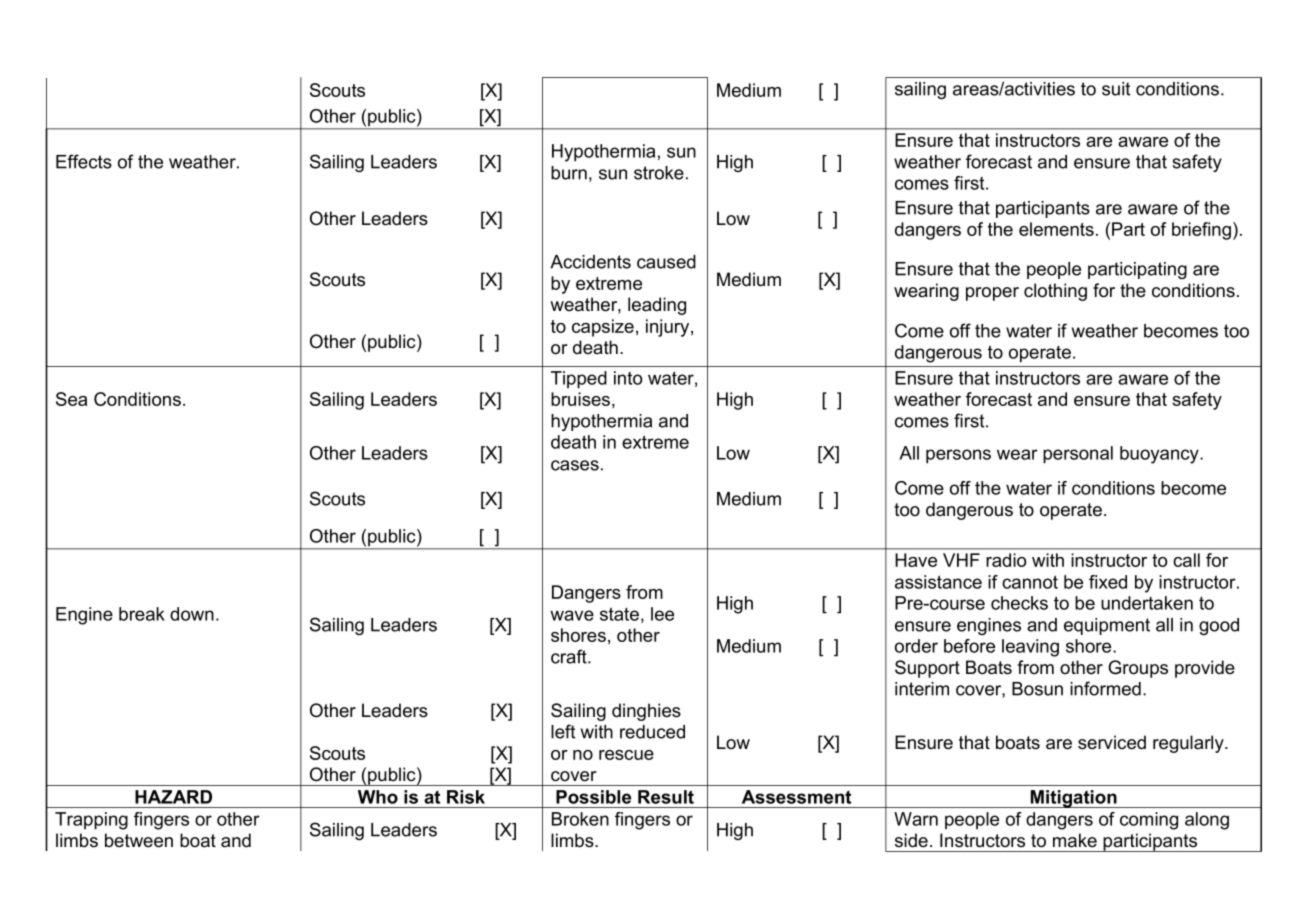 The height and width of the image is (924, 1308). What do you see at coordinates (1108, 582) in the image?
I see `fixed` at bounding box center [1108, 582].
